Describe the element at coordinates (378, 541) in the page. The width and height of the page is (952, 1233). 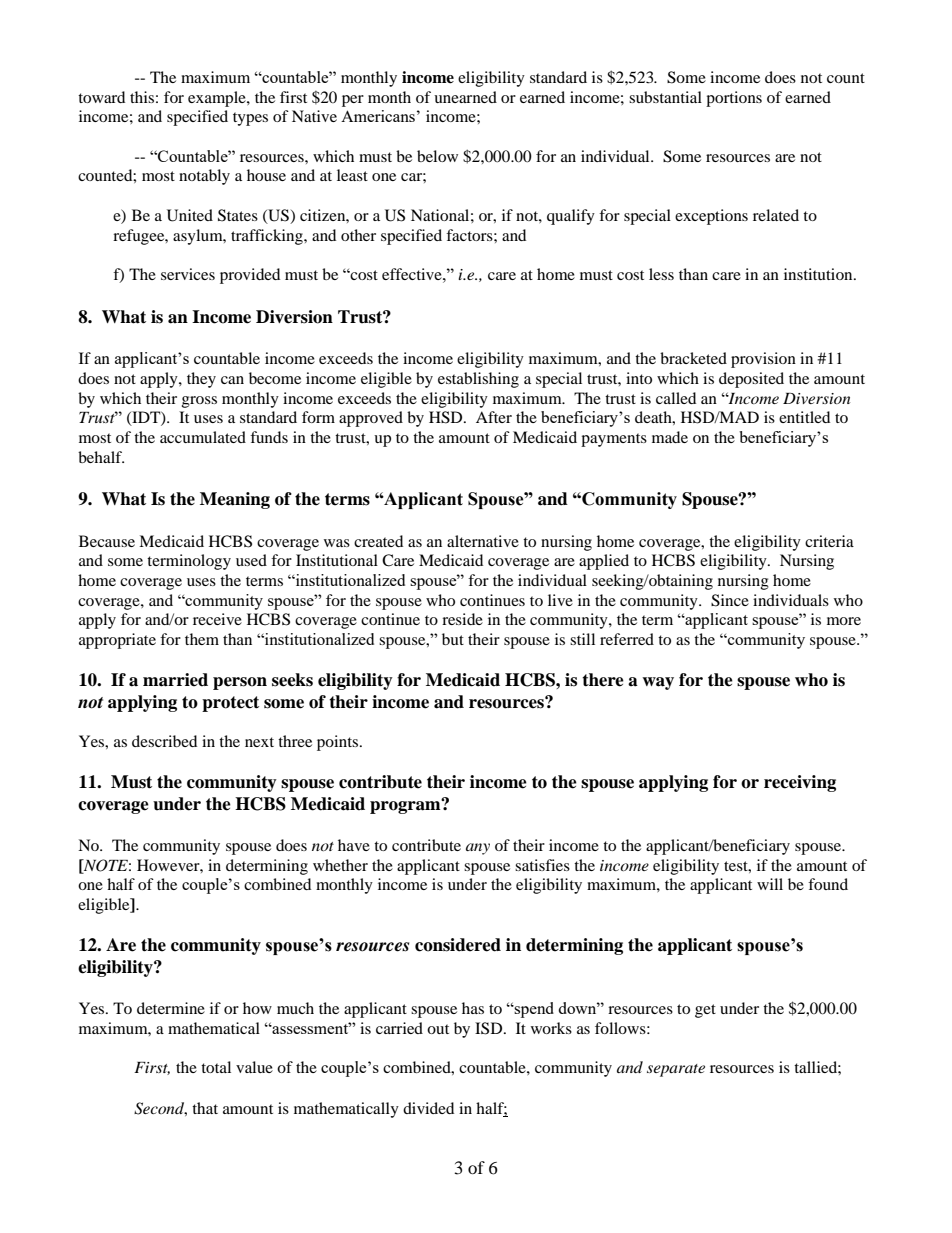
I see `created` at that location.
